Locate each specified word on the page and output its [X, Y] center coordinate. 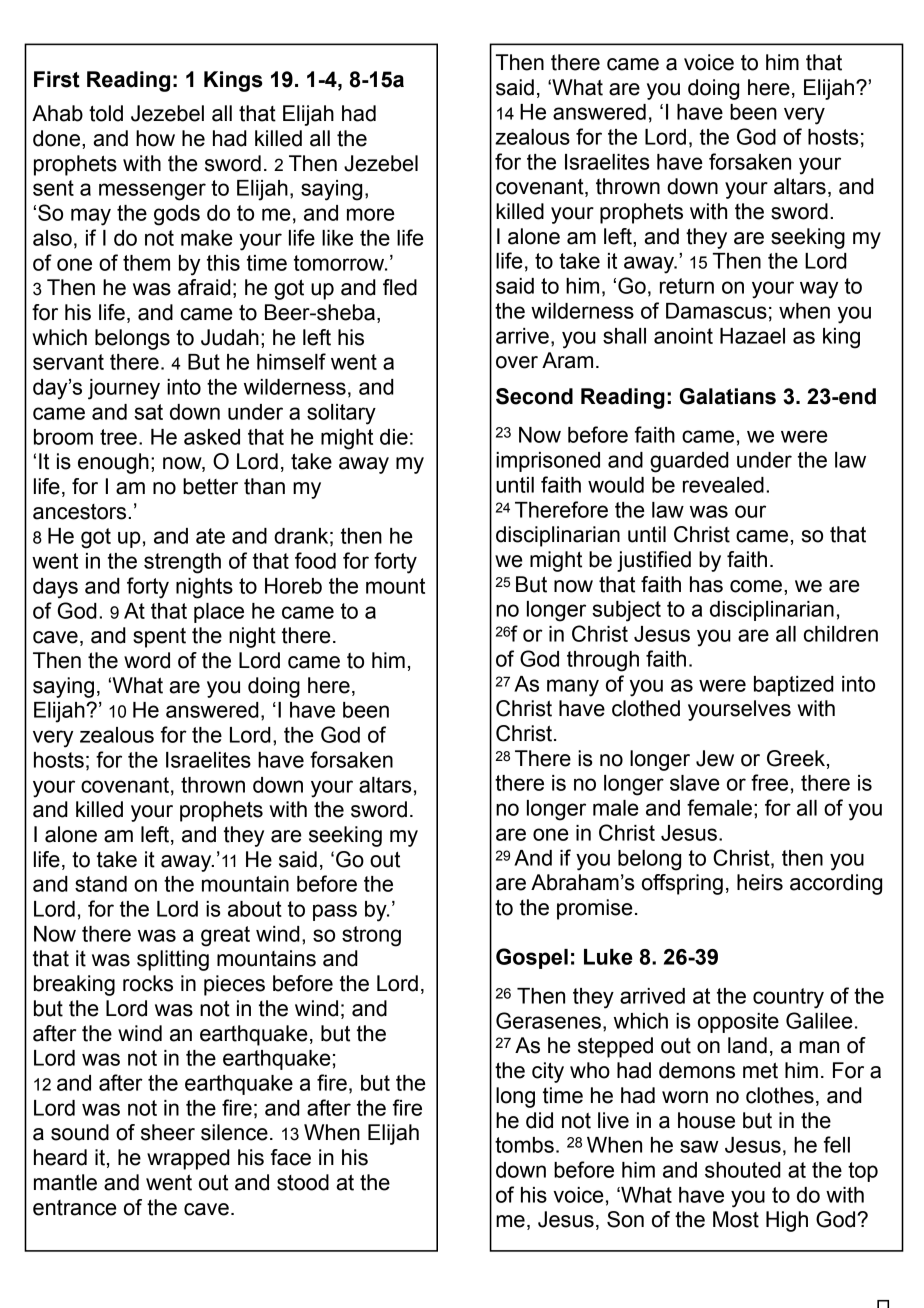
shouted [743, 1170]
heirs [760, 882]
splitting [173, 960]
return [687, 286]
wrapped [188, 1159]
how [155, 138]
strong [371, 936]
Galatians [728, 396]
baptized [794, 686]
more [371, 214]
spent [159, 637]
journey [124, 389]
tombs [524, 1145]
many [573, 688]
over [517, 362]
